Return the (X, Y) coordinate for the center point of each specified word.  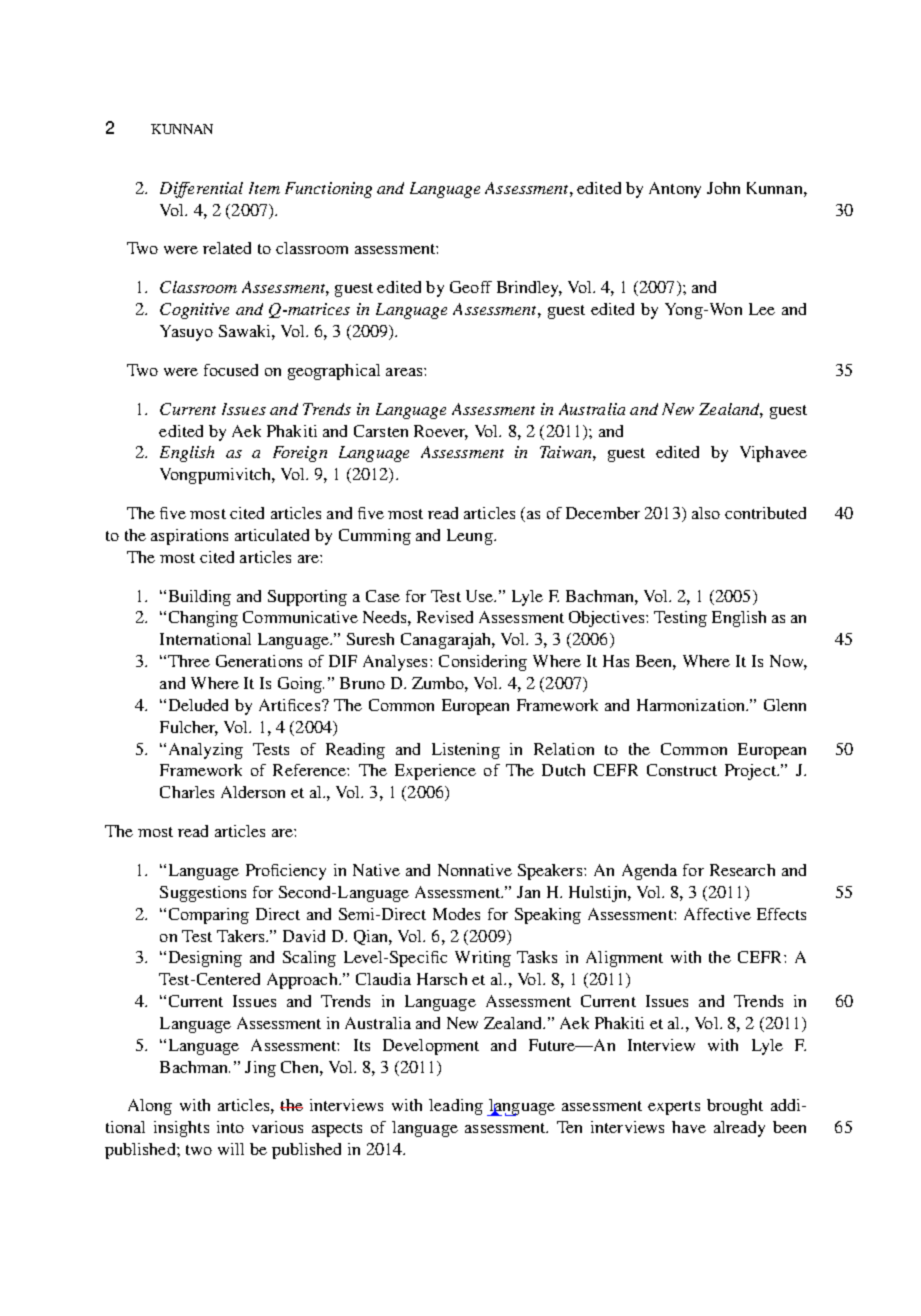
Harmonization (692, 705)
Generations (259, 661)
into (230, 1127)
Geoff (471, 287)
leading (456, 1107)
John (723, 188)
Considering (483, 663)
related (227, 248)
